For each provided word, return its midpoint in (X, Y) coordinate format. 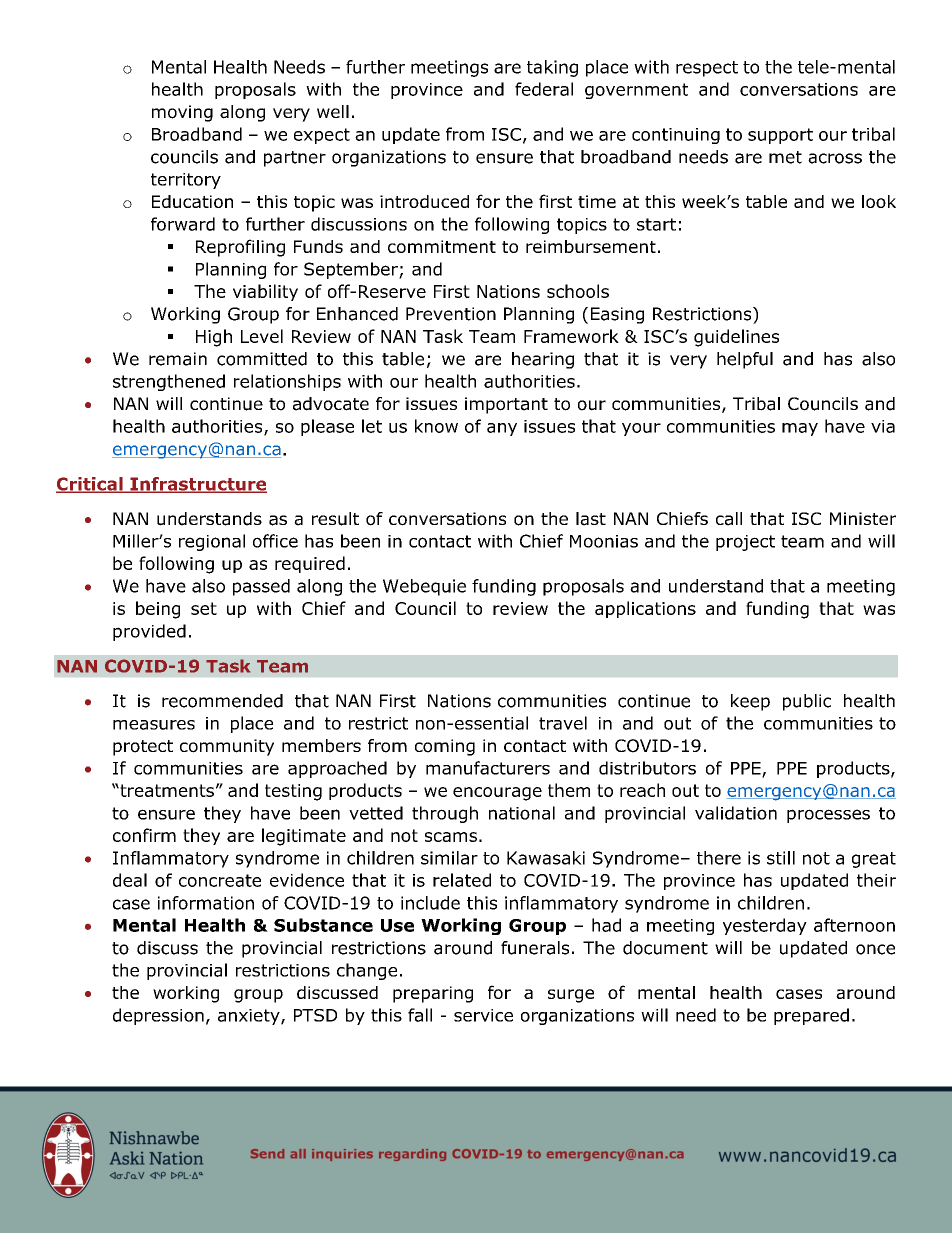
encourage (497, 794)
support (780, 136)
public (807, 702)
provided (149, 632)
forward (183, 224)
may (800, 429)
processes (828, 816)
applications (645, 609)
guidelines (736, 338)
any (502, 429)
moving (182, 113)
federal (544, 89)
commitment (442, 246)
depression (158, 1016)
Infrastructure (197, 485)
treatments (166, 790)
